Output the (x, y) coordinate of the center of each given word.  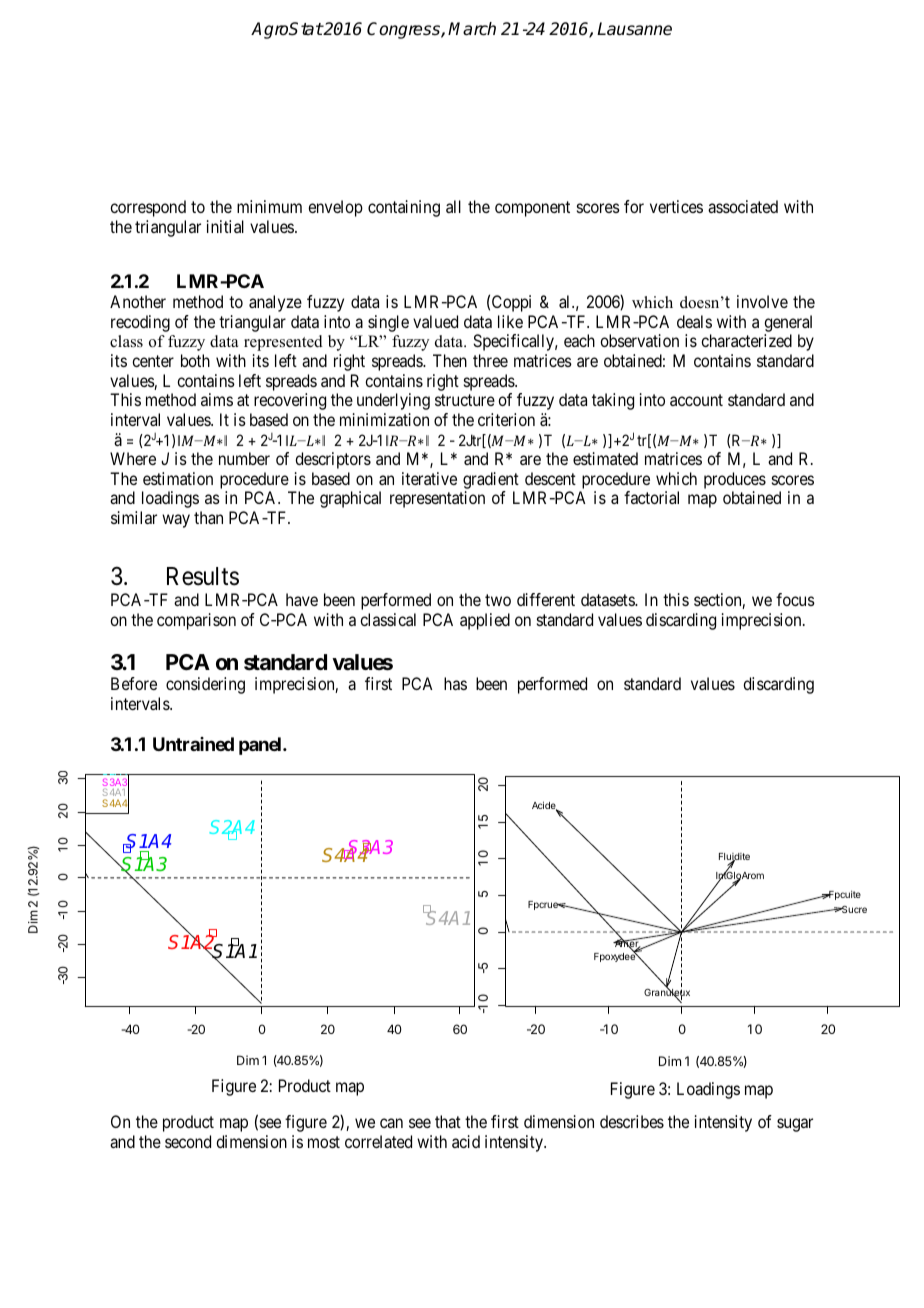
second (188, 1141)
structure (465, 400)
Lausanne (634, 29)
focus (795, 599)
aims (217, 399)
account (696, 400)
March (472, 29)
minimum (269, 206)
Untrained (193, 744)
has (455, 683)
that (448, 1121)
